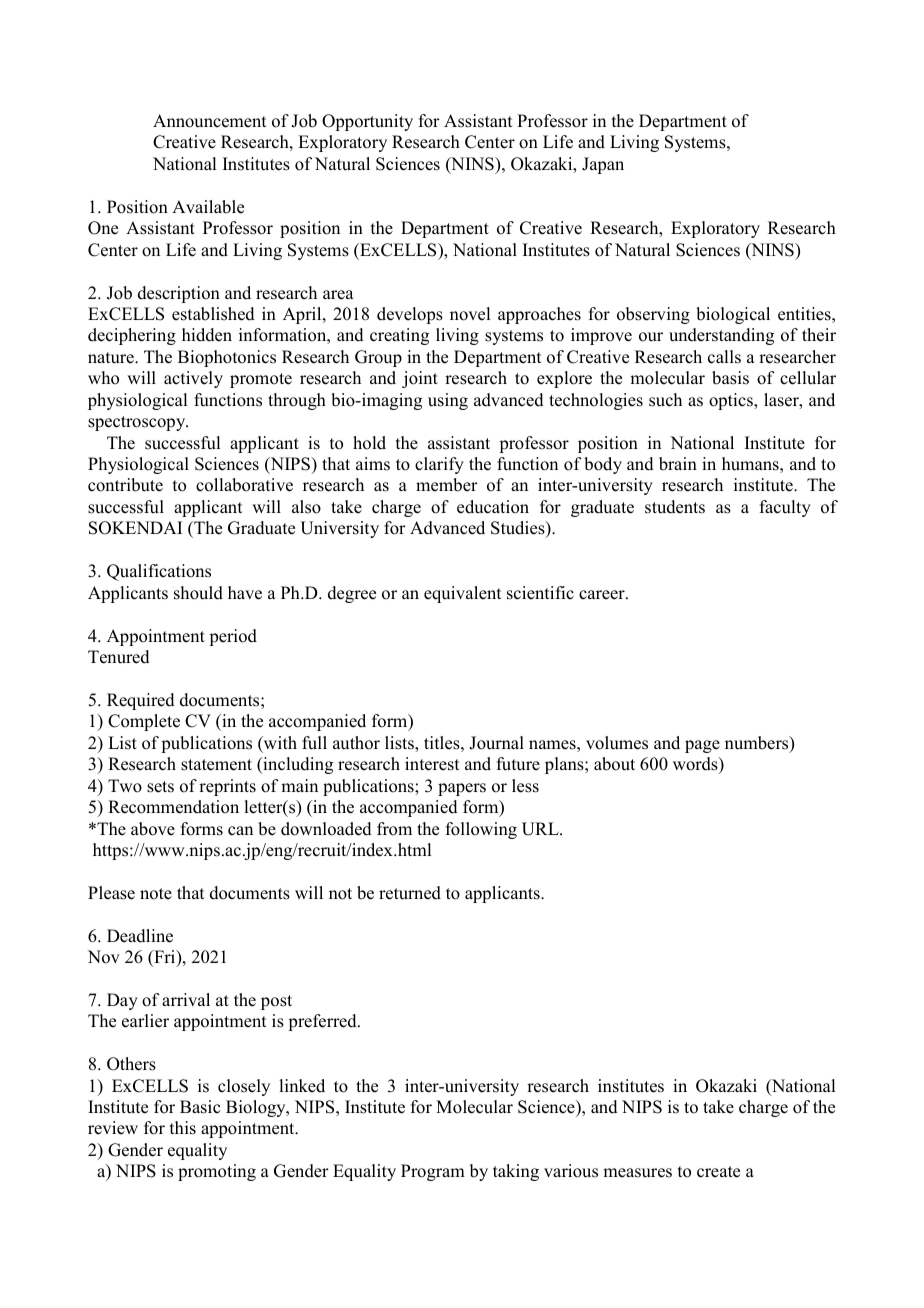  What do you see at coordinates (603, 165) in the document?
I see `Japan` at bounding box center [603, 165].
